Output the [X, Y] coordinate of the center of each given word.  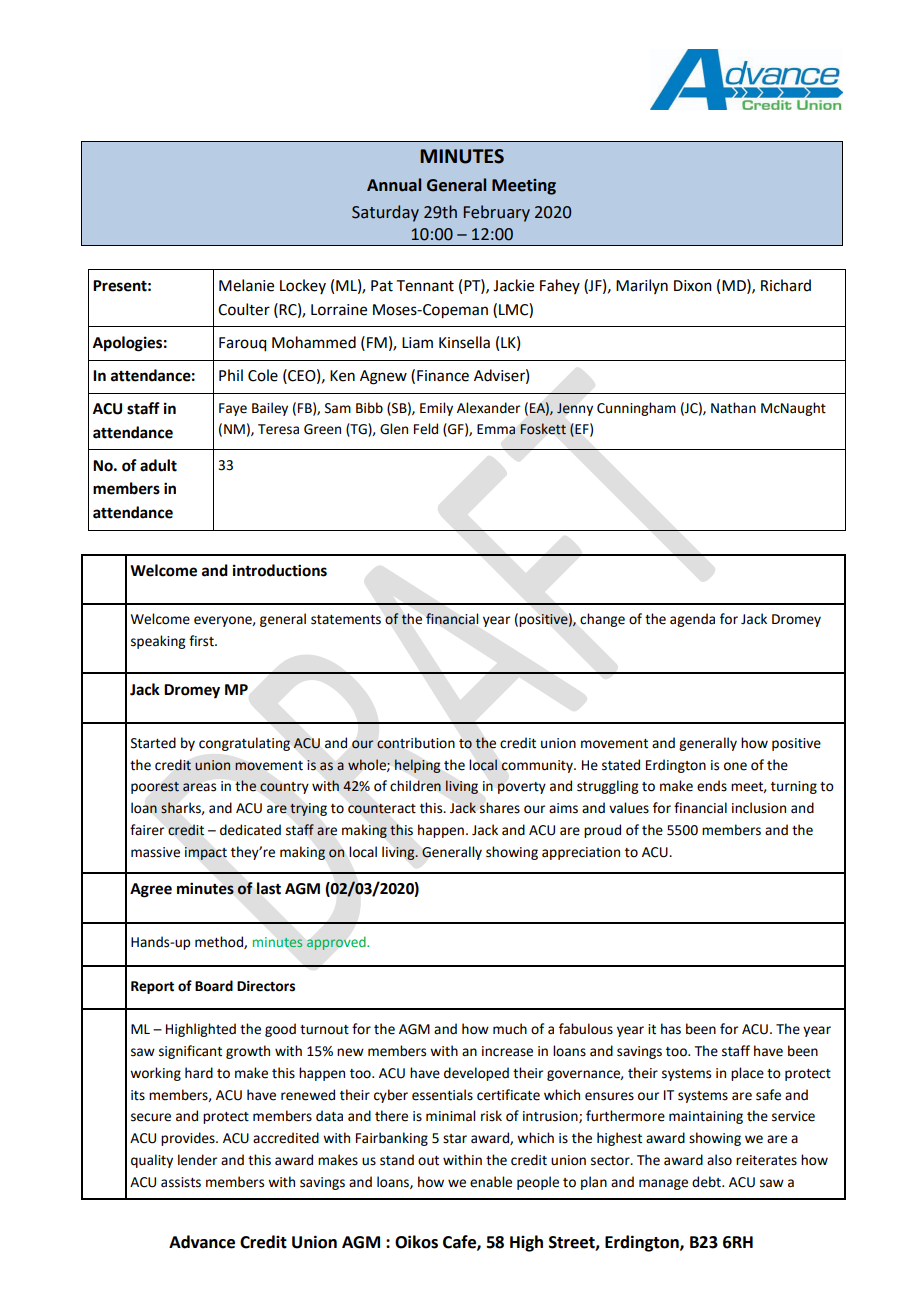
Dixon [693, 286]
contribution [416, 743]
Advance [202, 1242]
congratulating [244, 744]
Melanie [246, 285]
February [497, 213]
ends [712, 786]
